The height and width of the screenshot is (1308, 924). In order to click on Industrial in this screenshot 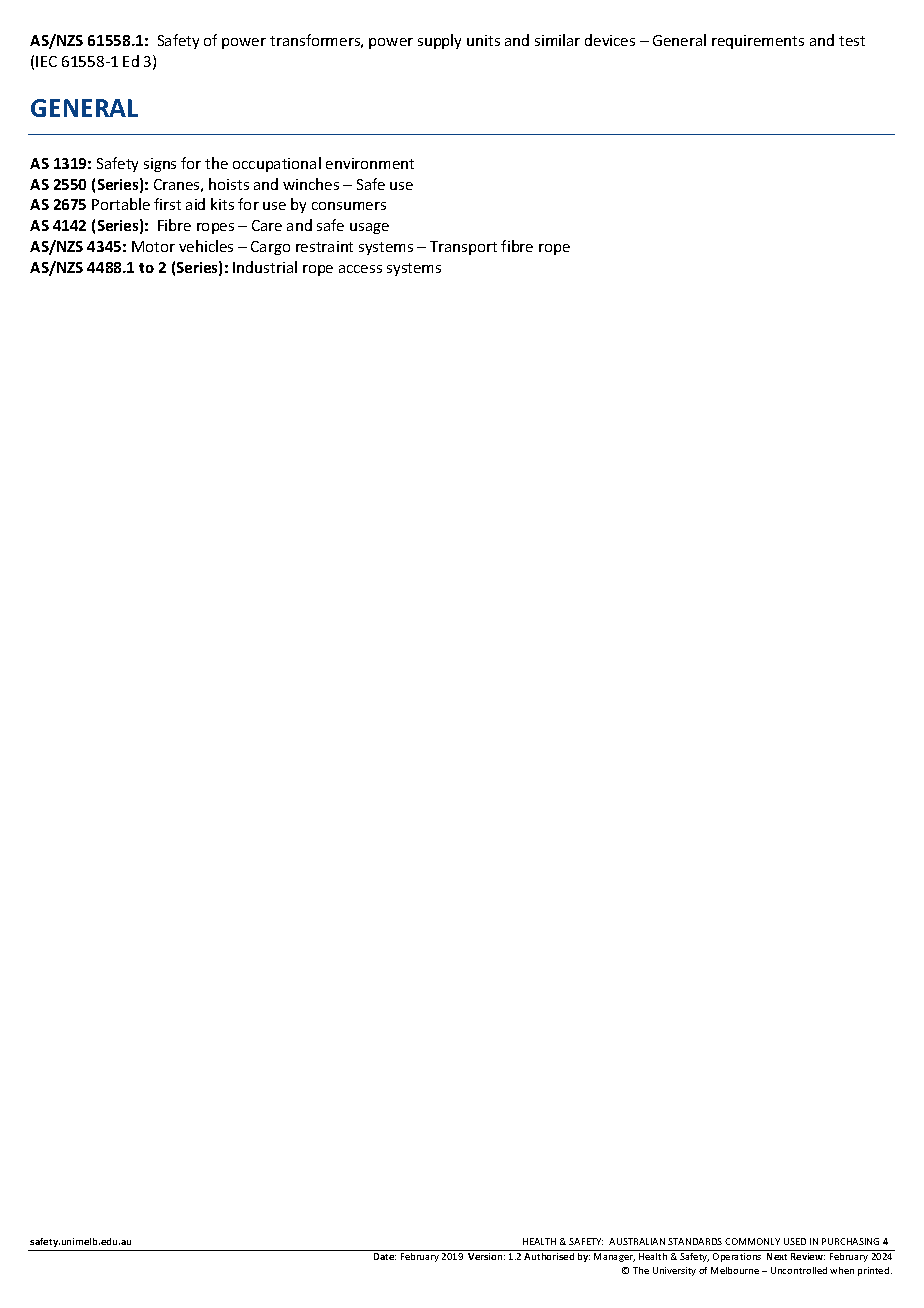, I will do `click(265, 267)`.
